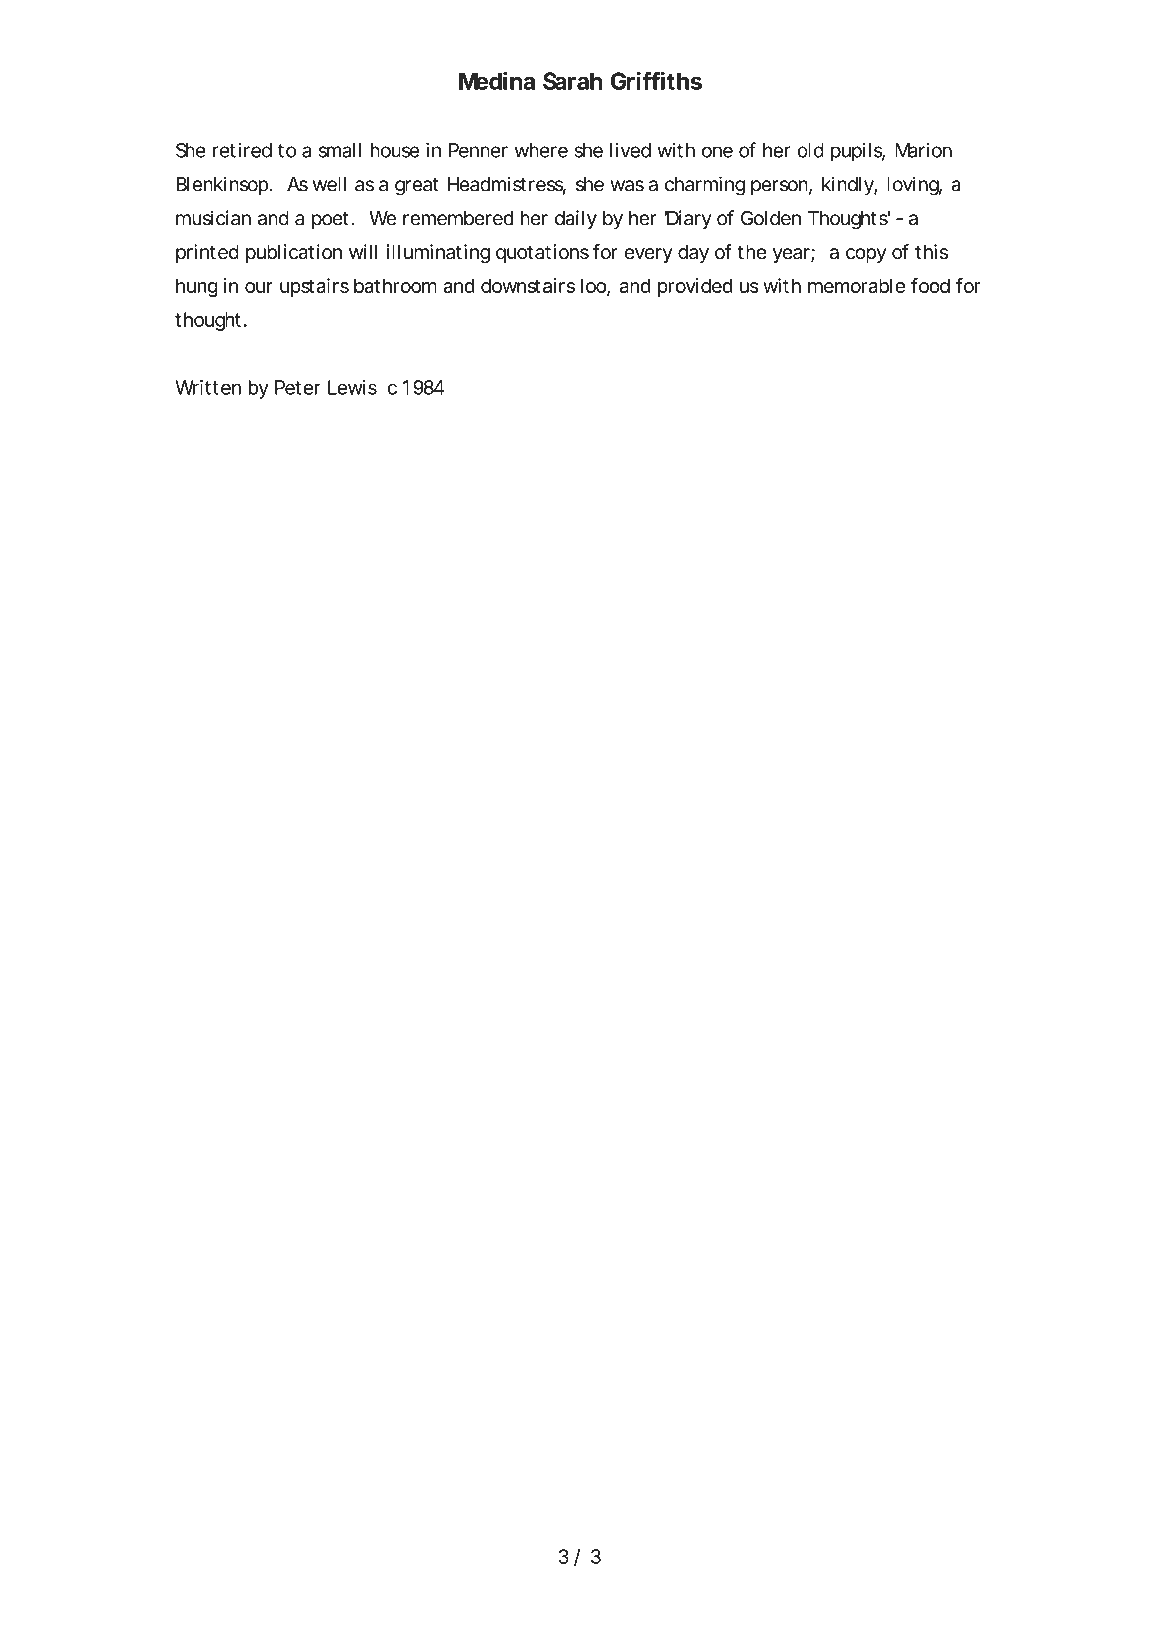  What do you see at coordinates (242, 150) in the screenshot?
I see `retired` at bounding box center [242, 150].
